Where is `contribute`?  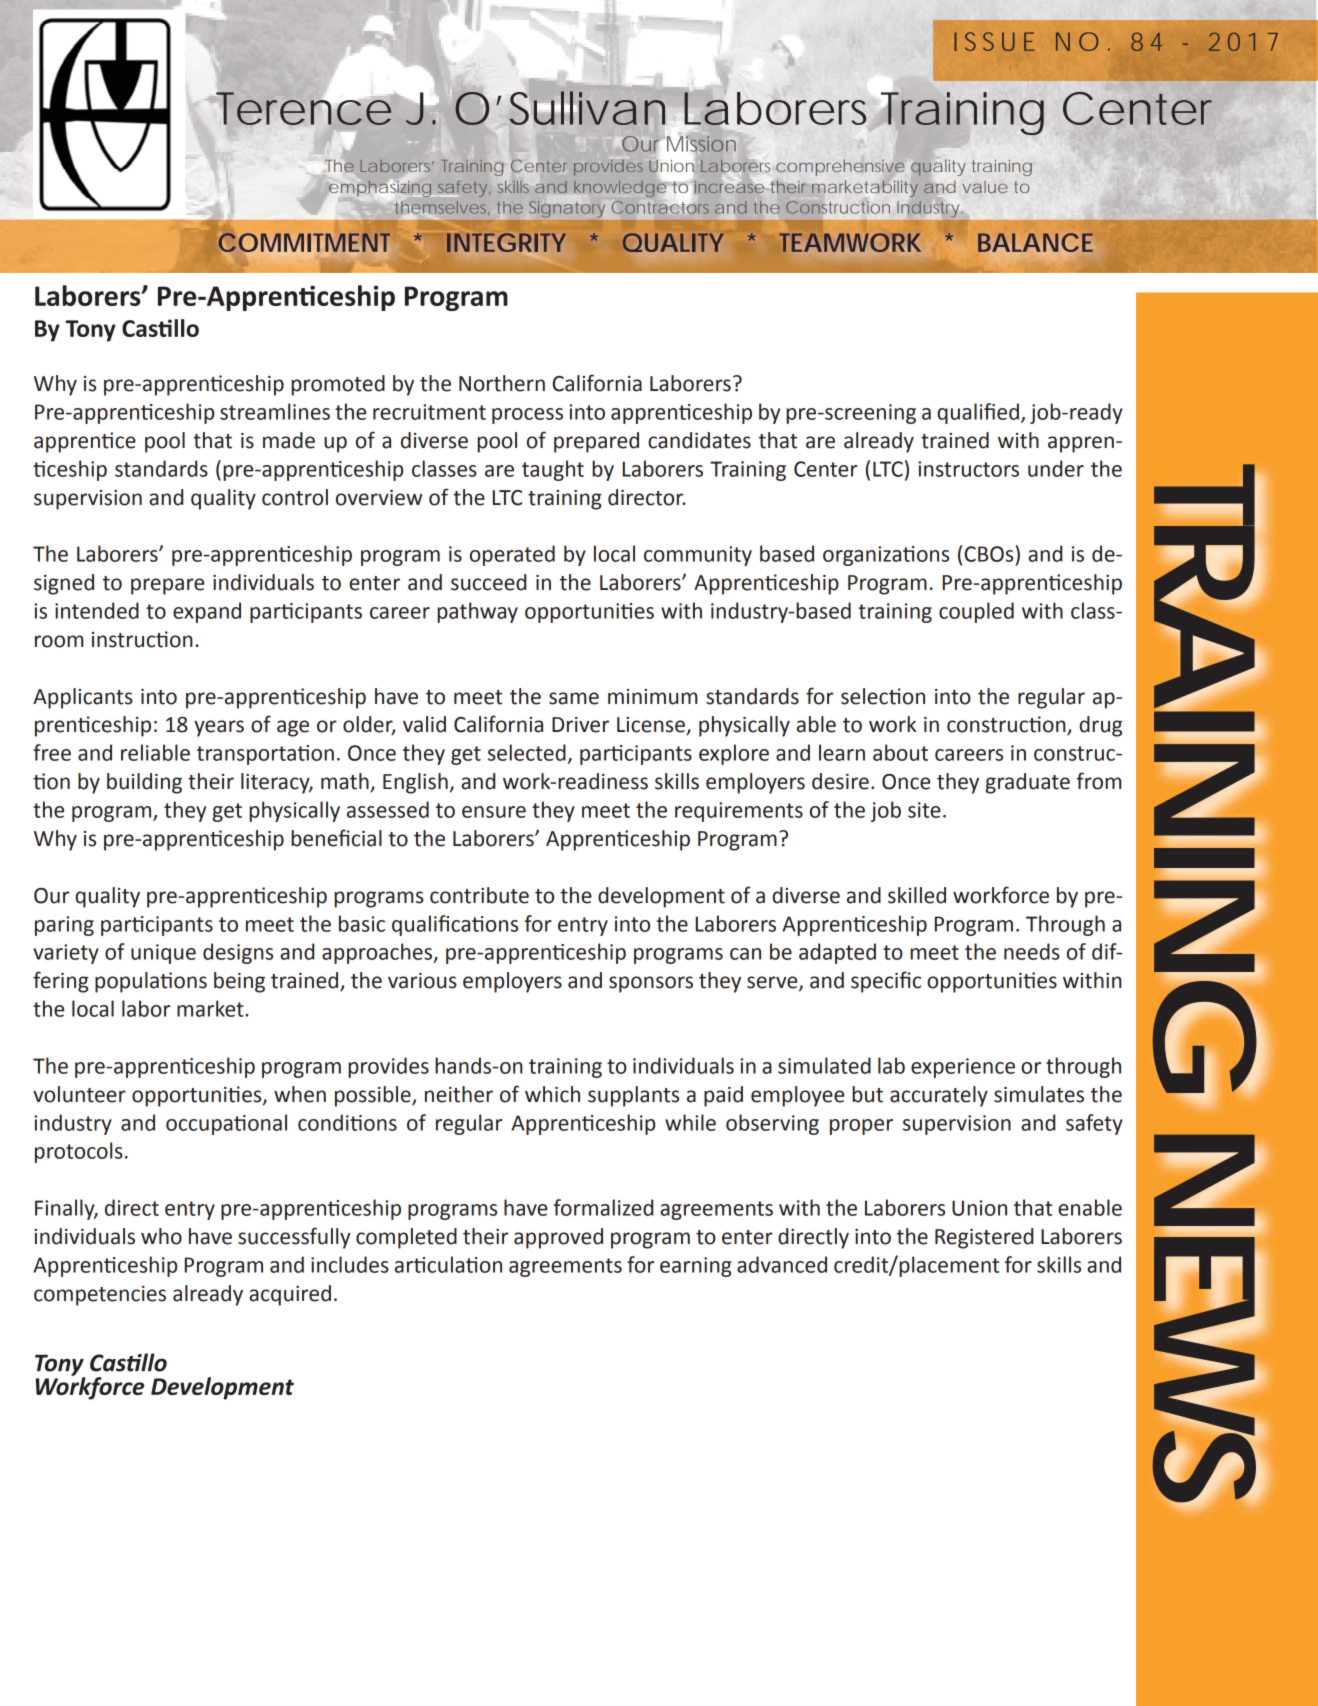 contribute is located at coordinates (479, 895).
